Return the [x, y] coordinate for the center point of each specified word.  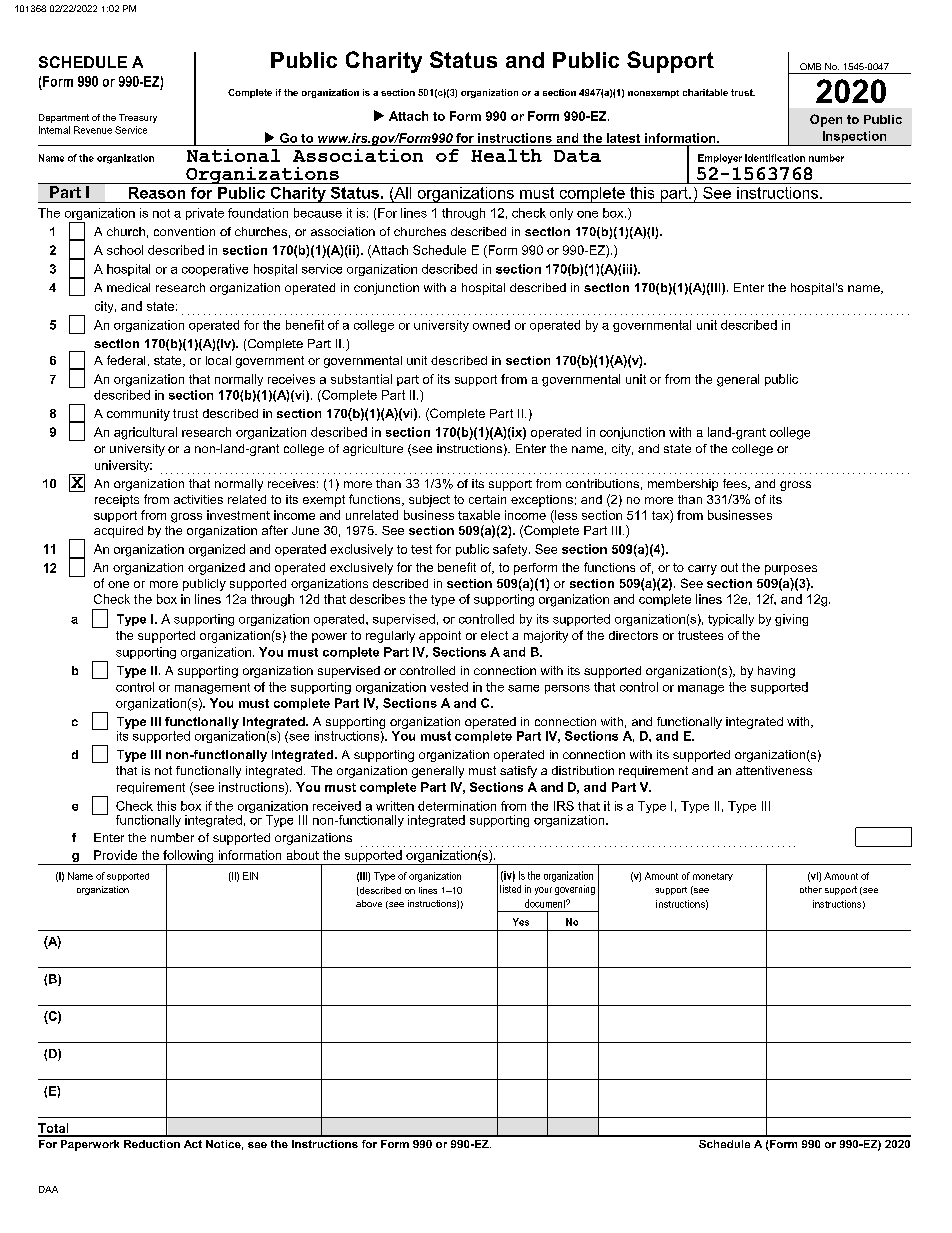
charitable [705, 92]
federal [126, 360]
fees [736, 484]
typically [731, 620]
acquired [118, 532]
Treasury [138, 118]
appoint [440, 637]
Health [506, 155]
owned [491, 325]
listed [510, 889]
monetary [713, 877]
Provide [115, 855]
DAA [48, 1189]
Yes [521, 922]
